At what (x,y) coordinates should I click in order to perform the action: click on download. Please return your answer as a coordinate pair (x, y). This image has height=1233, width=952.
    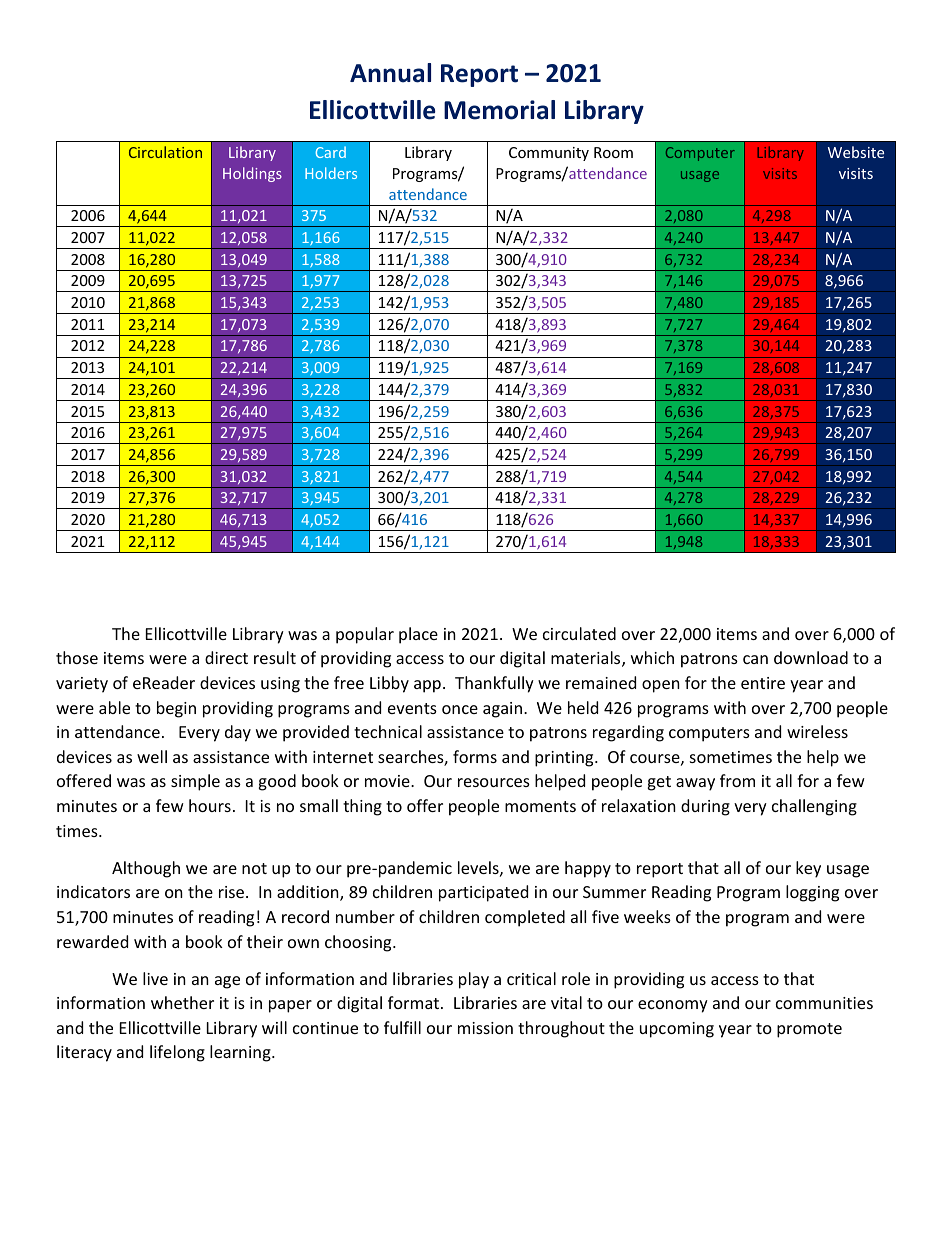
    Looking at the image, I should click on (811, 657).
